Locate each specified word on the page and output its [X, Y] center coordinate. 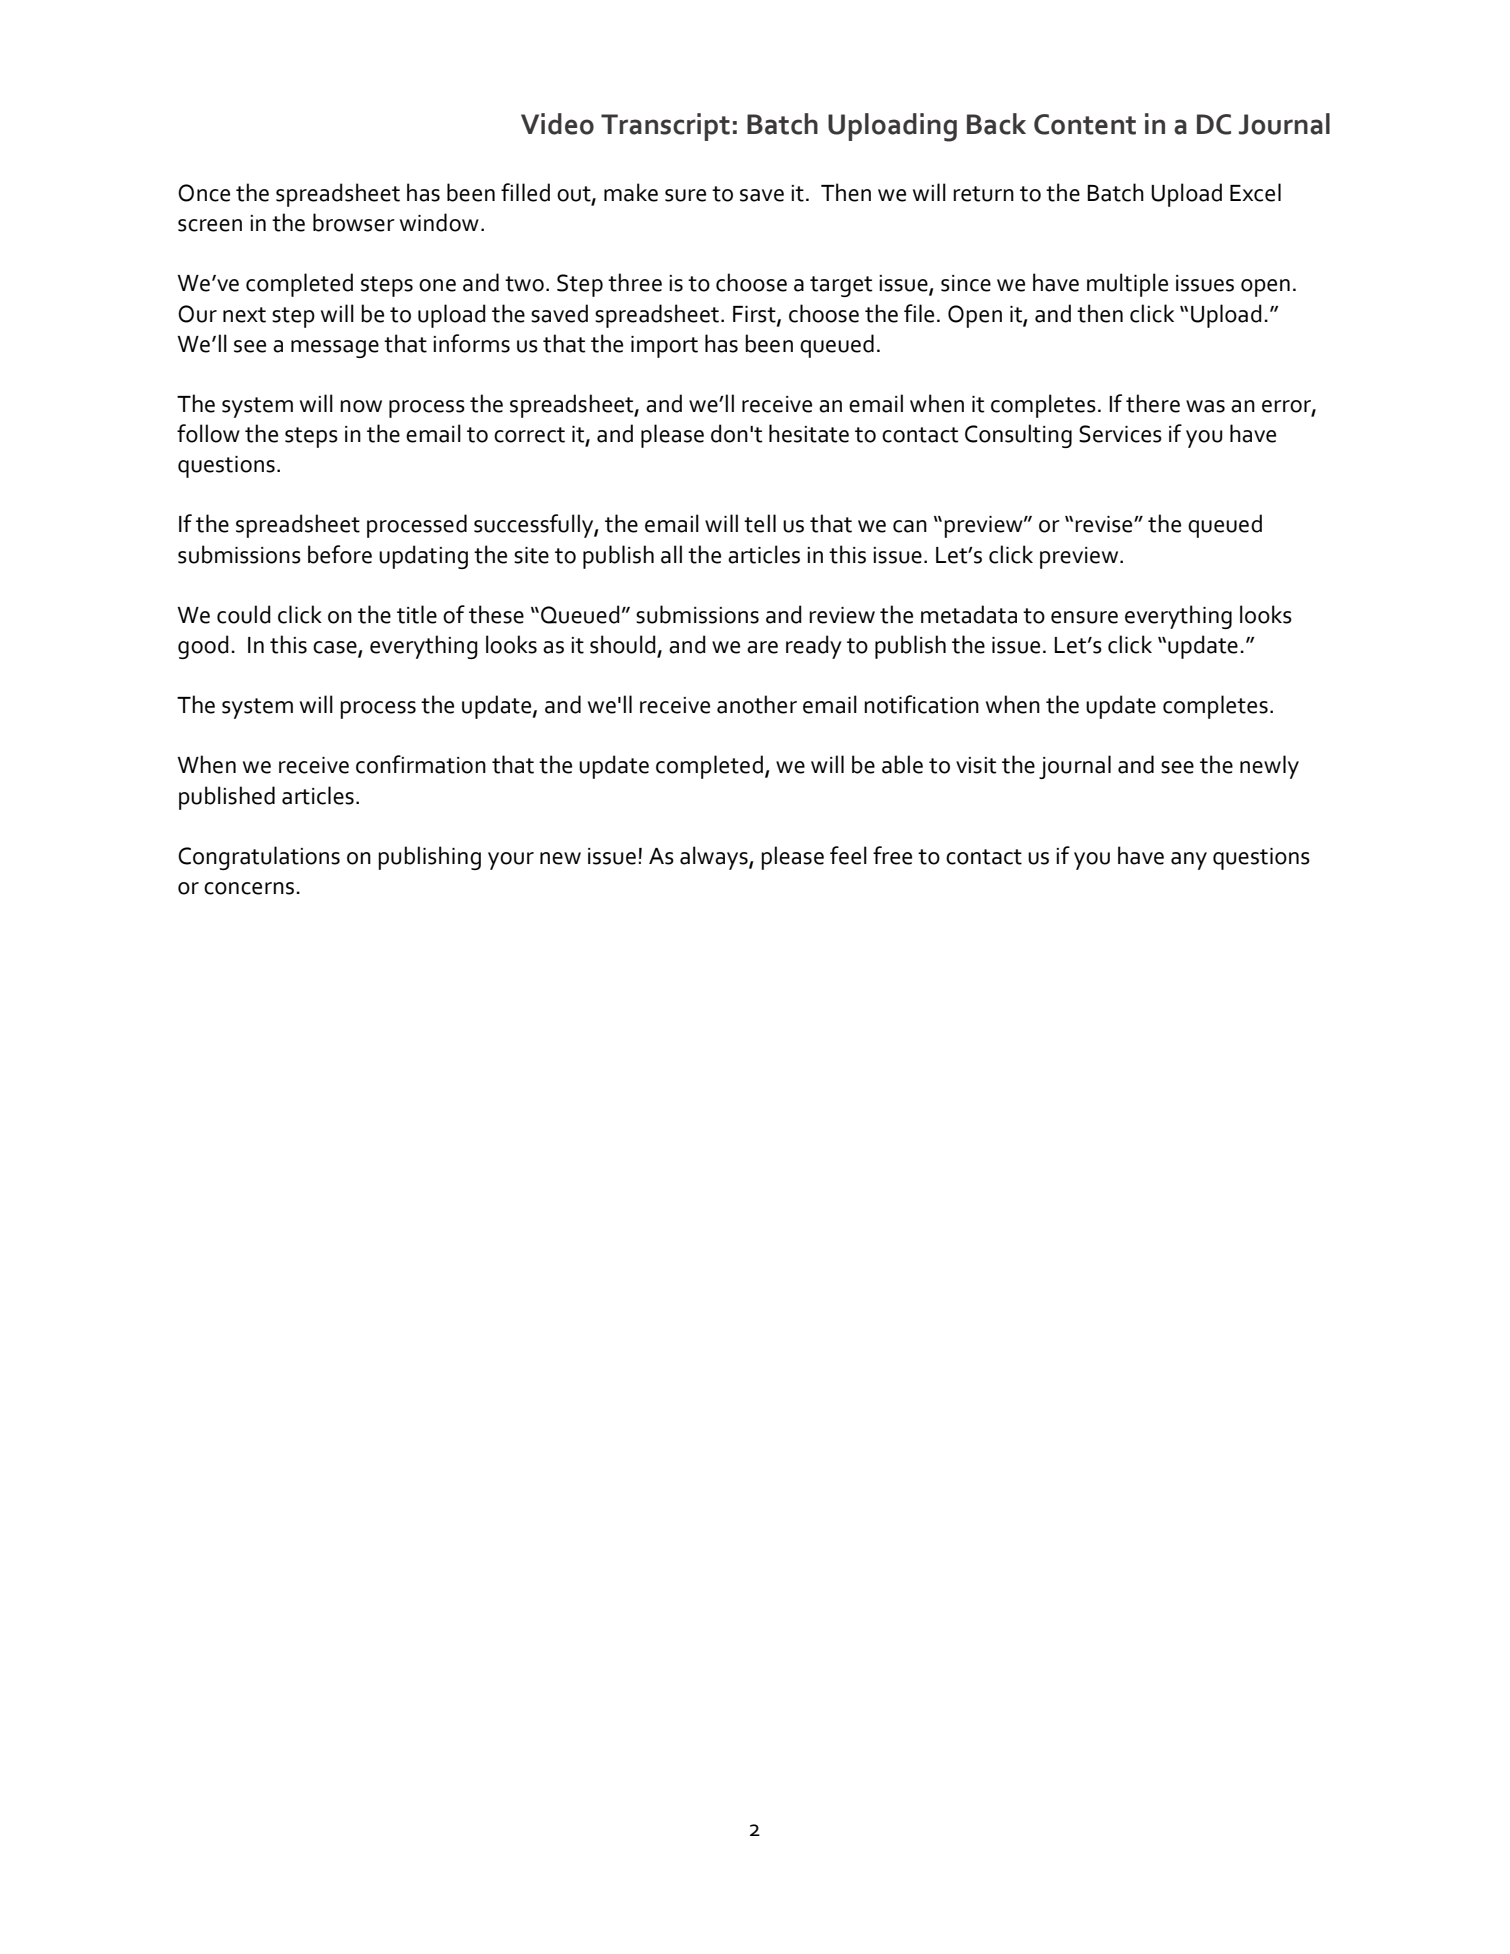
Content [1085, 124]
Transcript [665, 127]
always [715, 858]
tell [760, 523]
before [340, 554]
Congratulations [259, 858]
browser [354, 222]
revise [1105, 524]
